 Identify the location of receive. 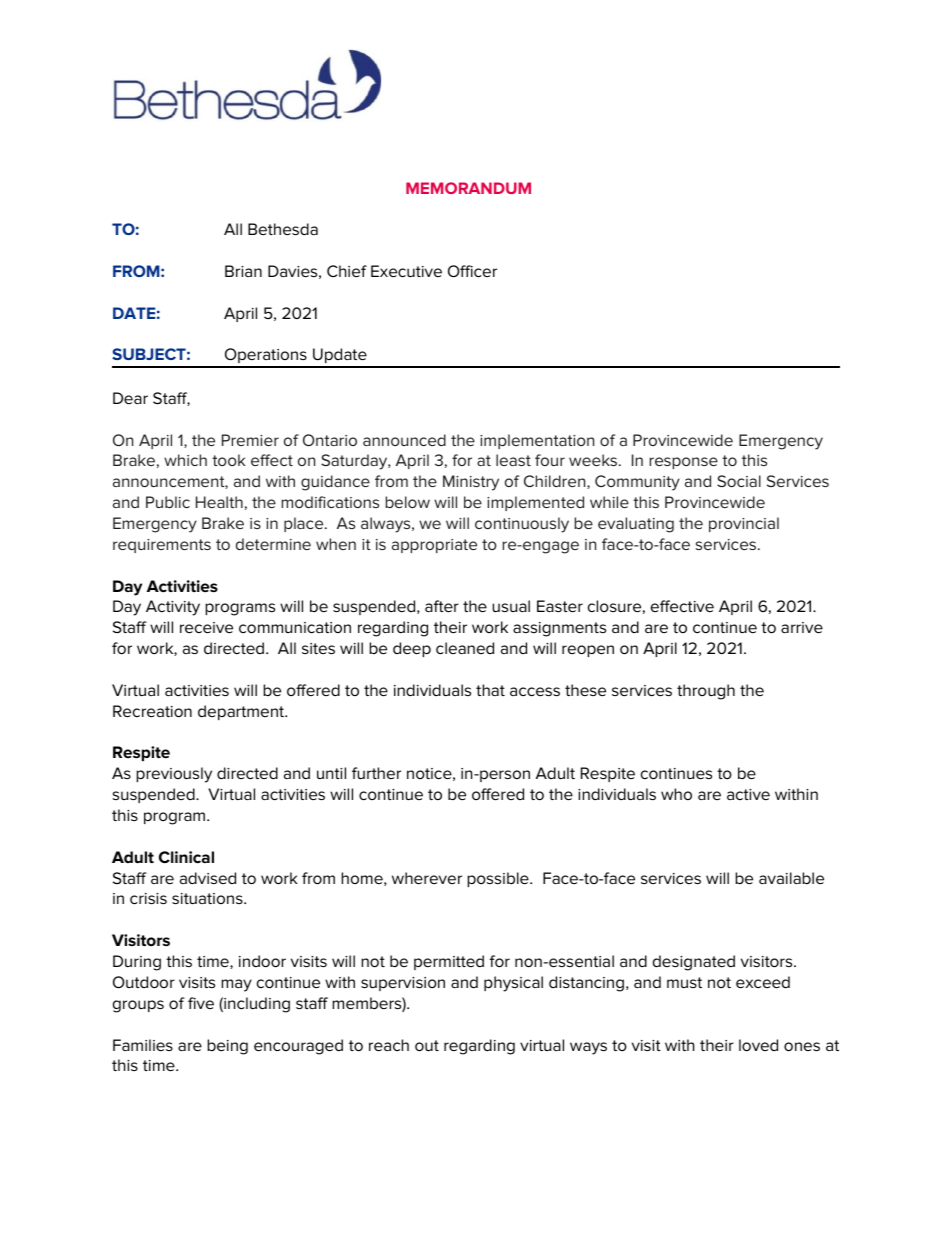
(206, 627).
